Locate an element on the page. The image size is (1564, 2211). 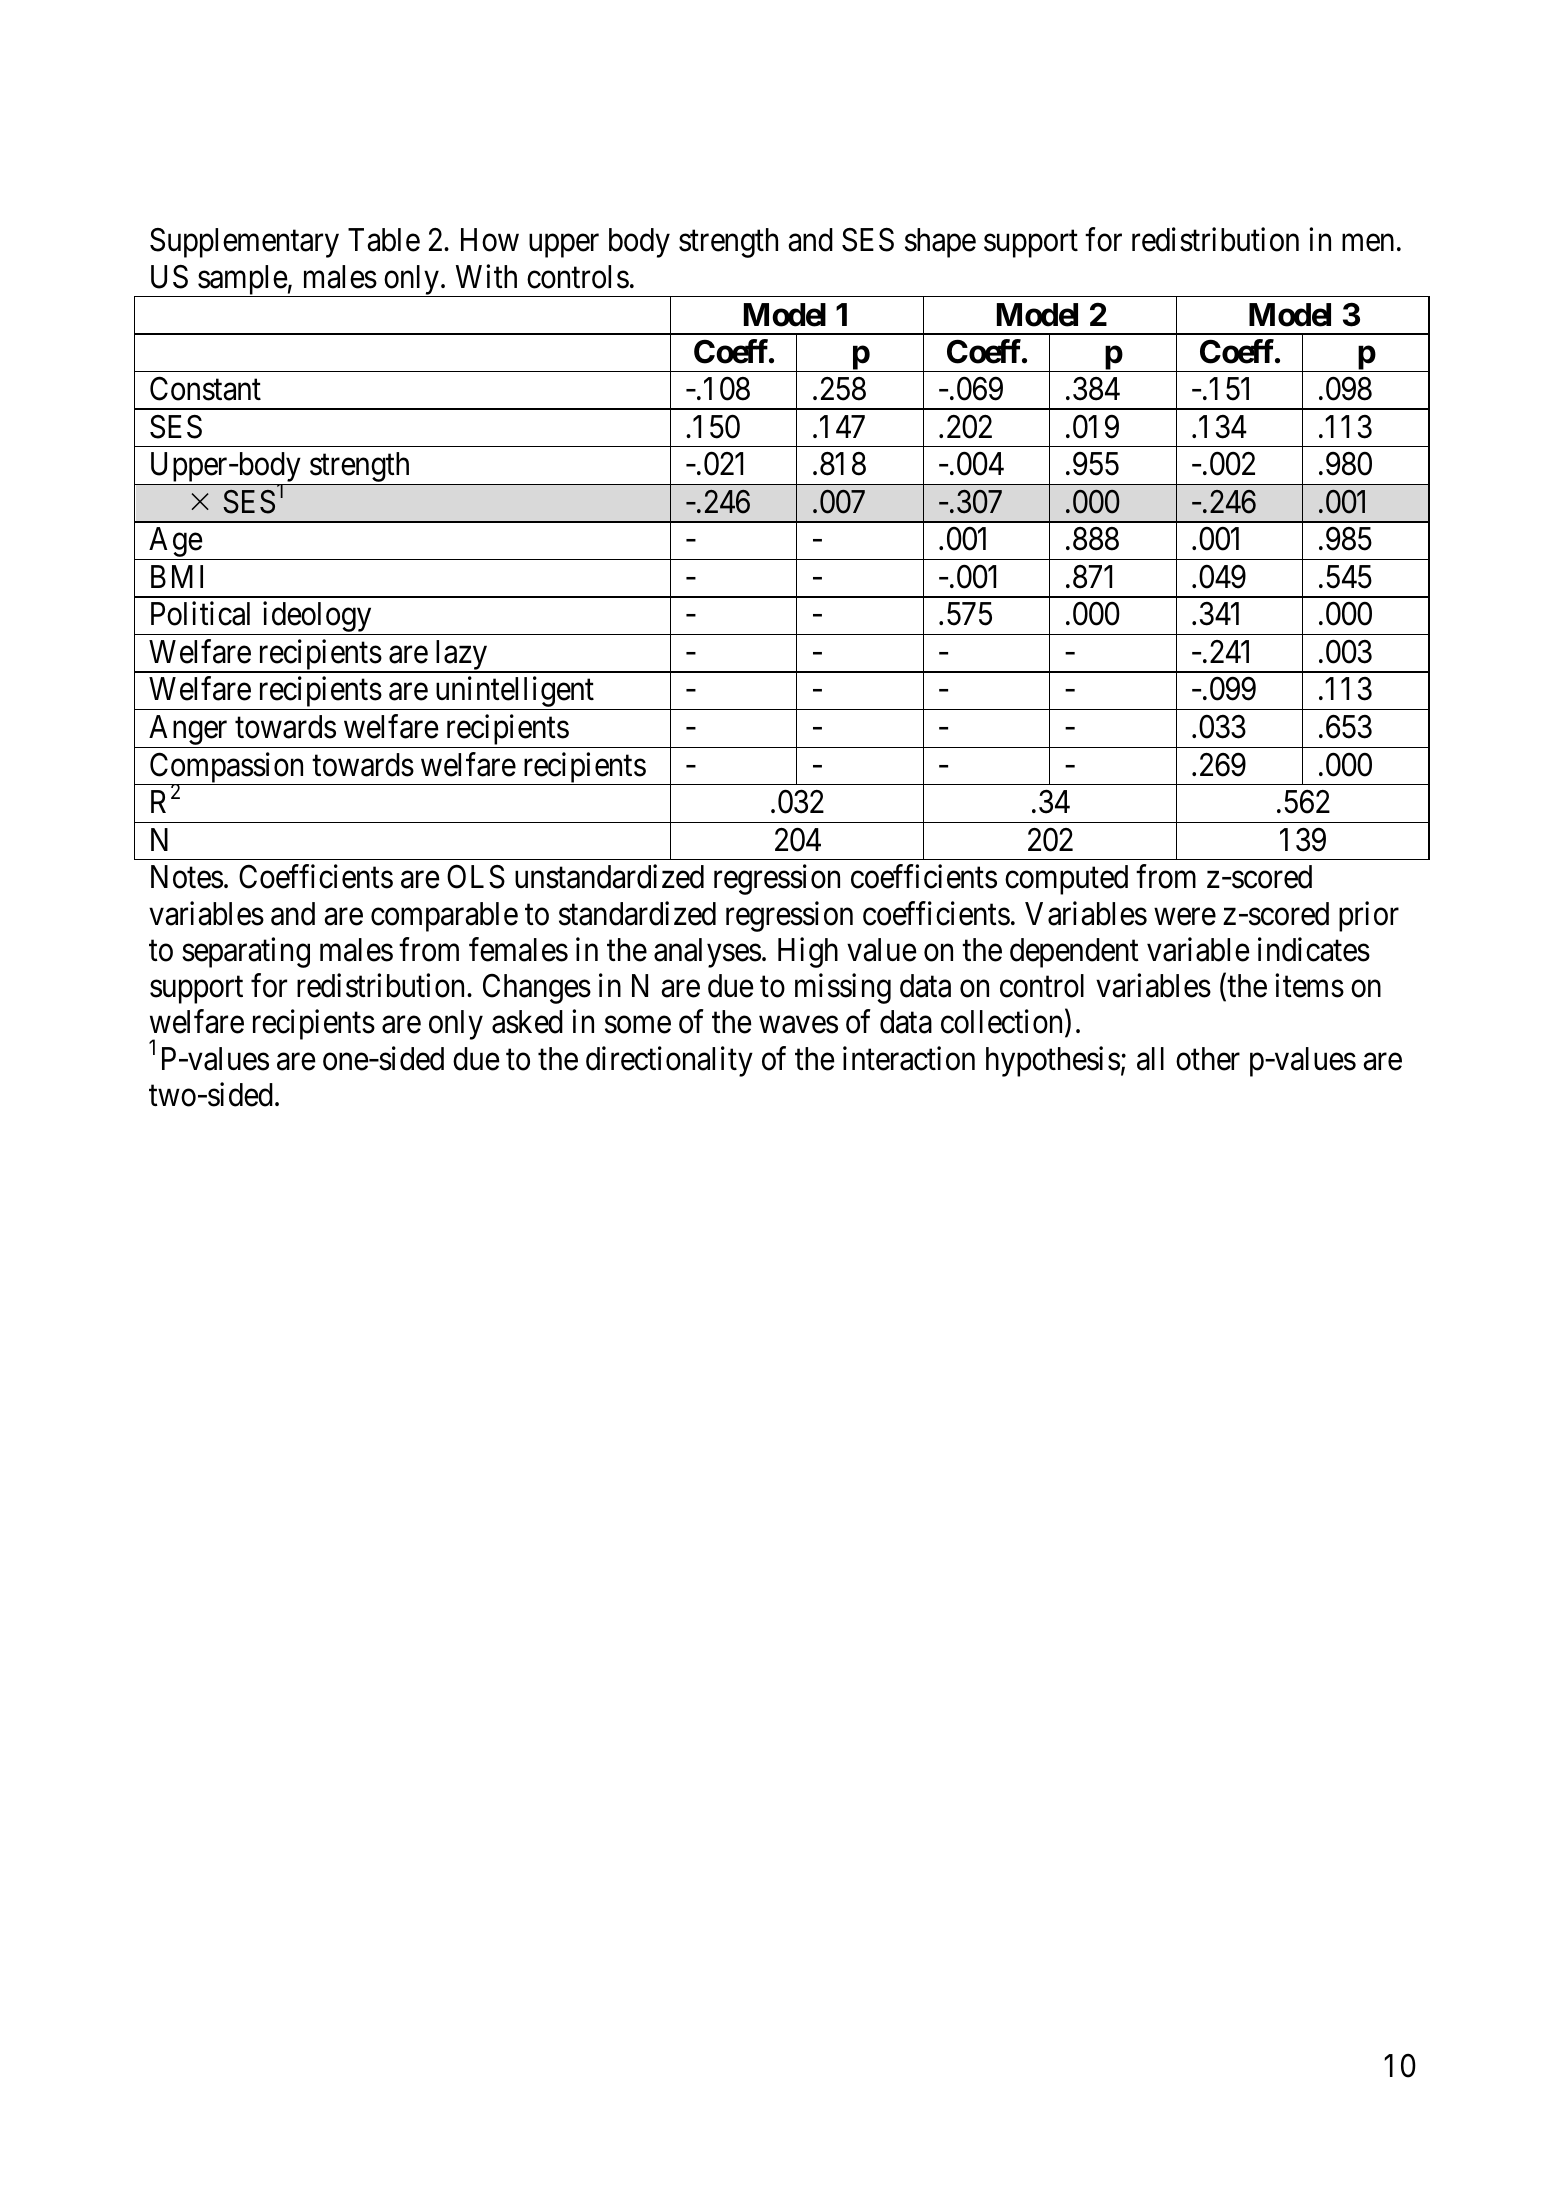
sample is located at coordinates (242, 281).
